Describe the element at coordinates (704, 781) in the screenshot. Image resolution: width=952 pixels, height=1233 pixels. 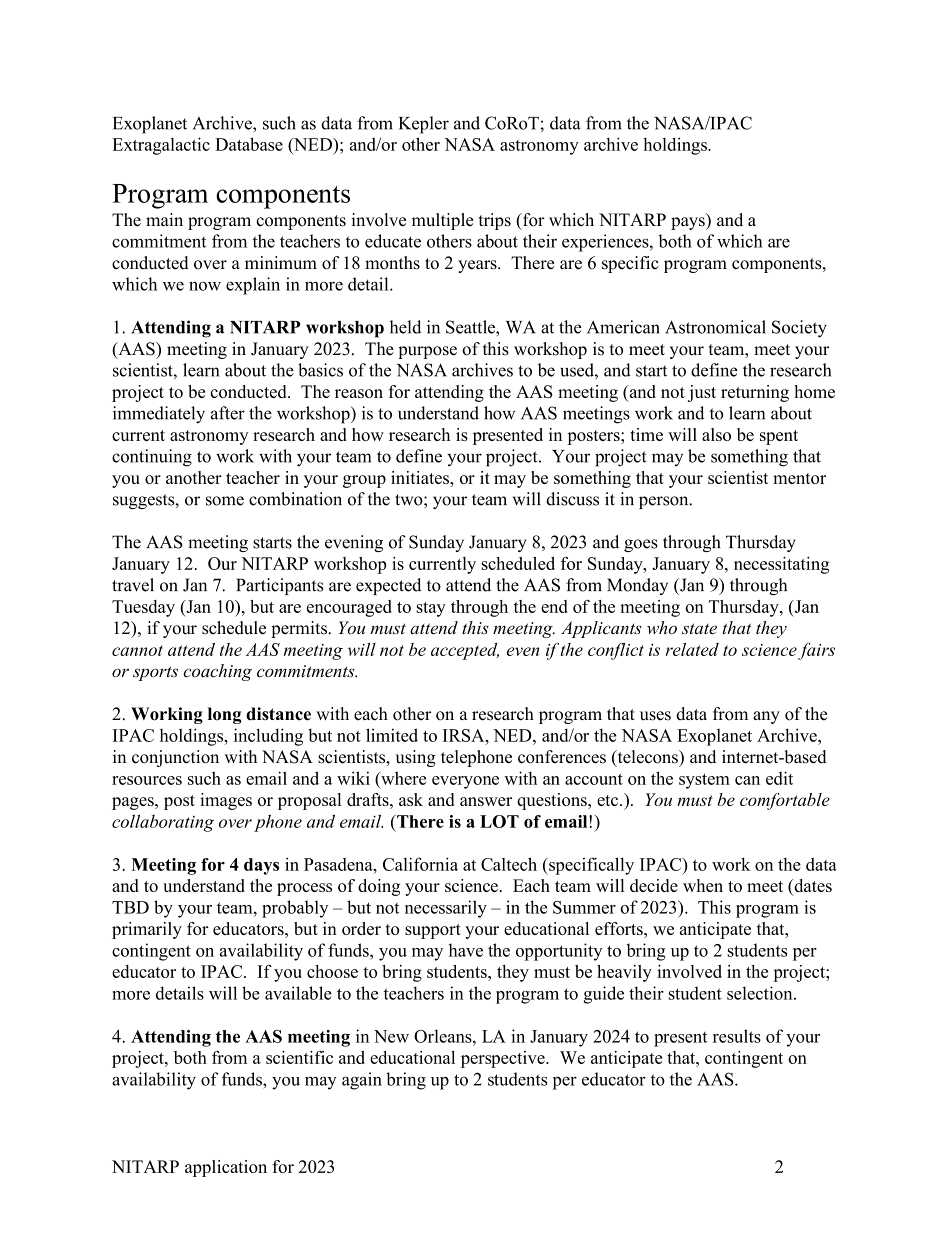
I see `system` at that location.
